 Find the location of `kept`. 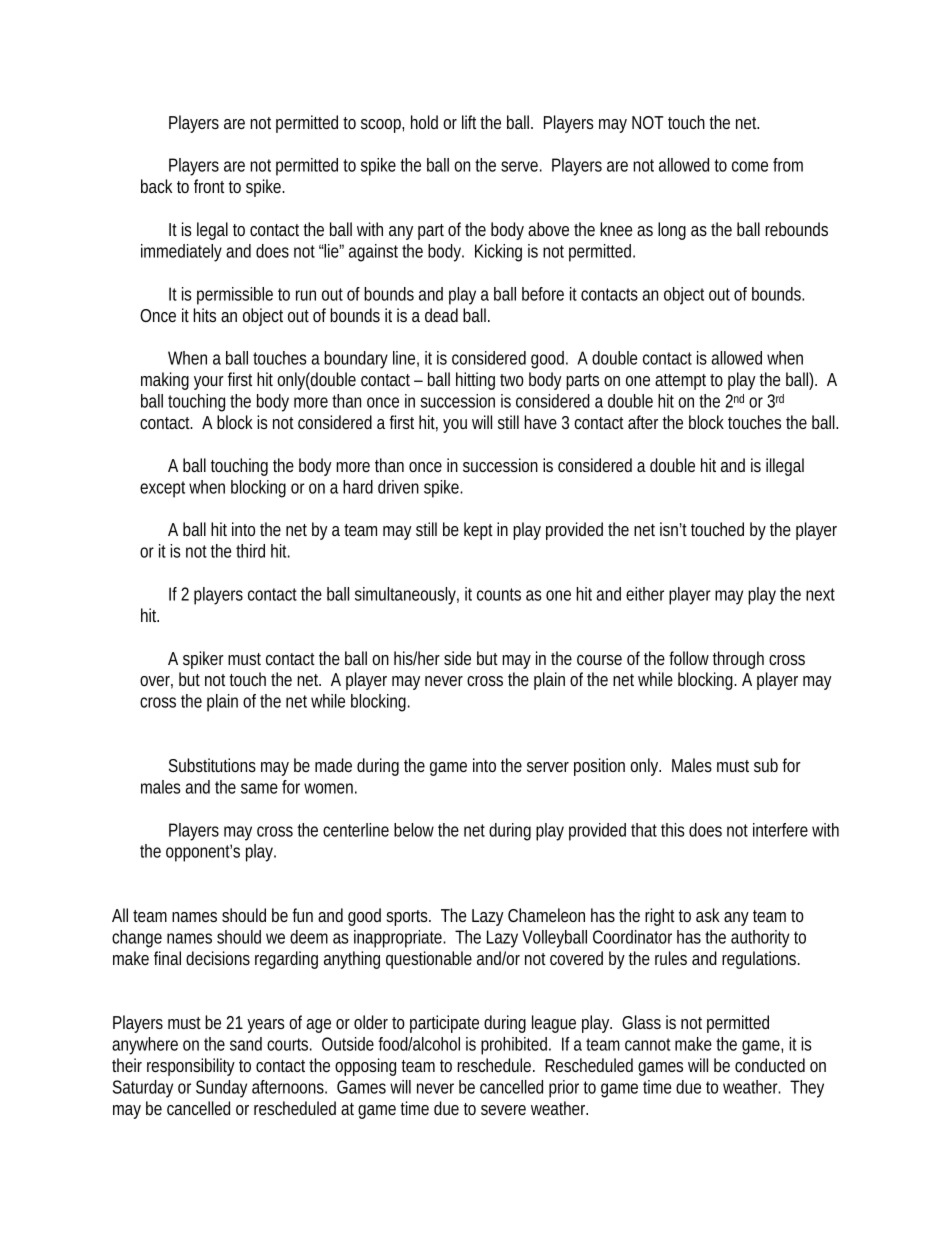

kept is located at coordinates (478, 531).
